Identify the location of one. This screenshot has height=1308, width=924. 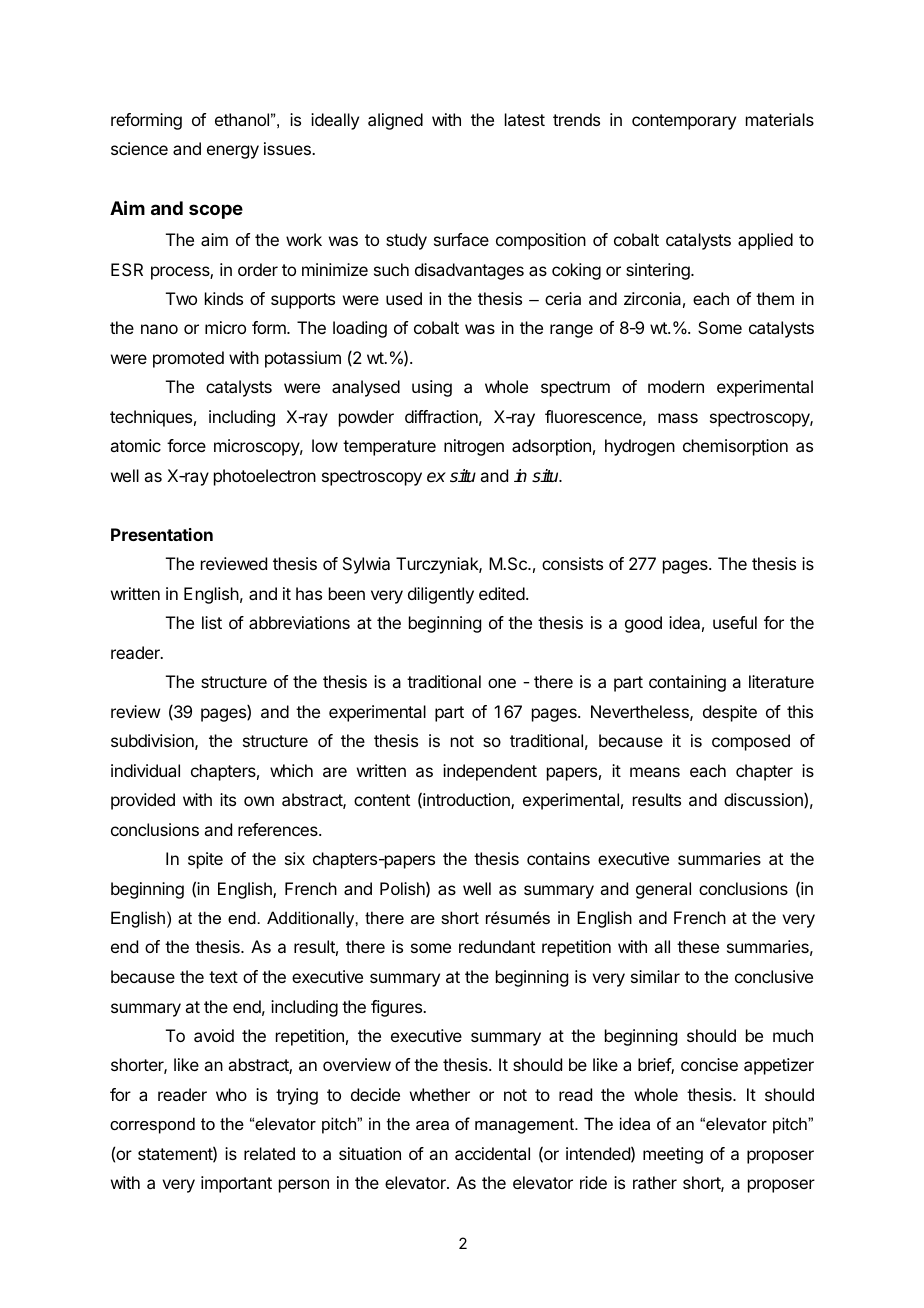
(502, 683).
